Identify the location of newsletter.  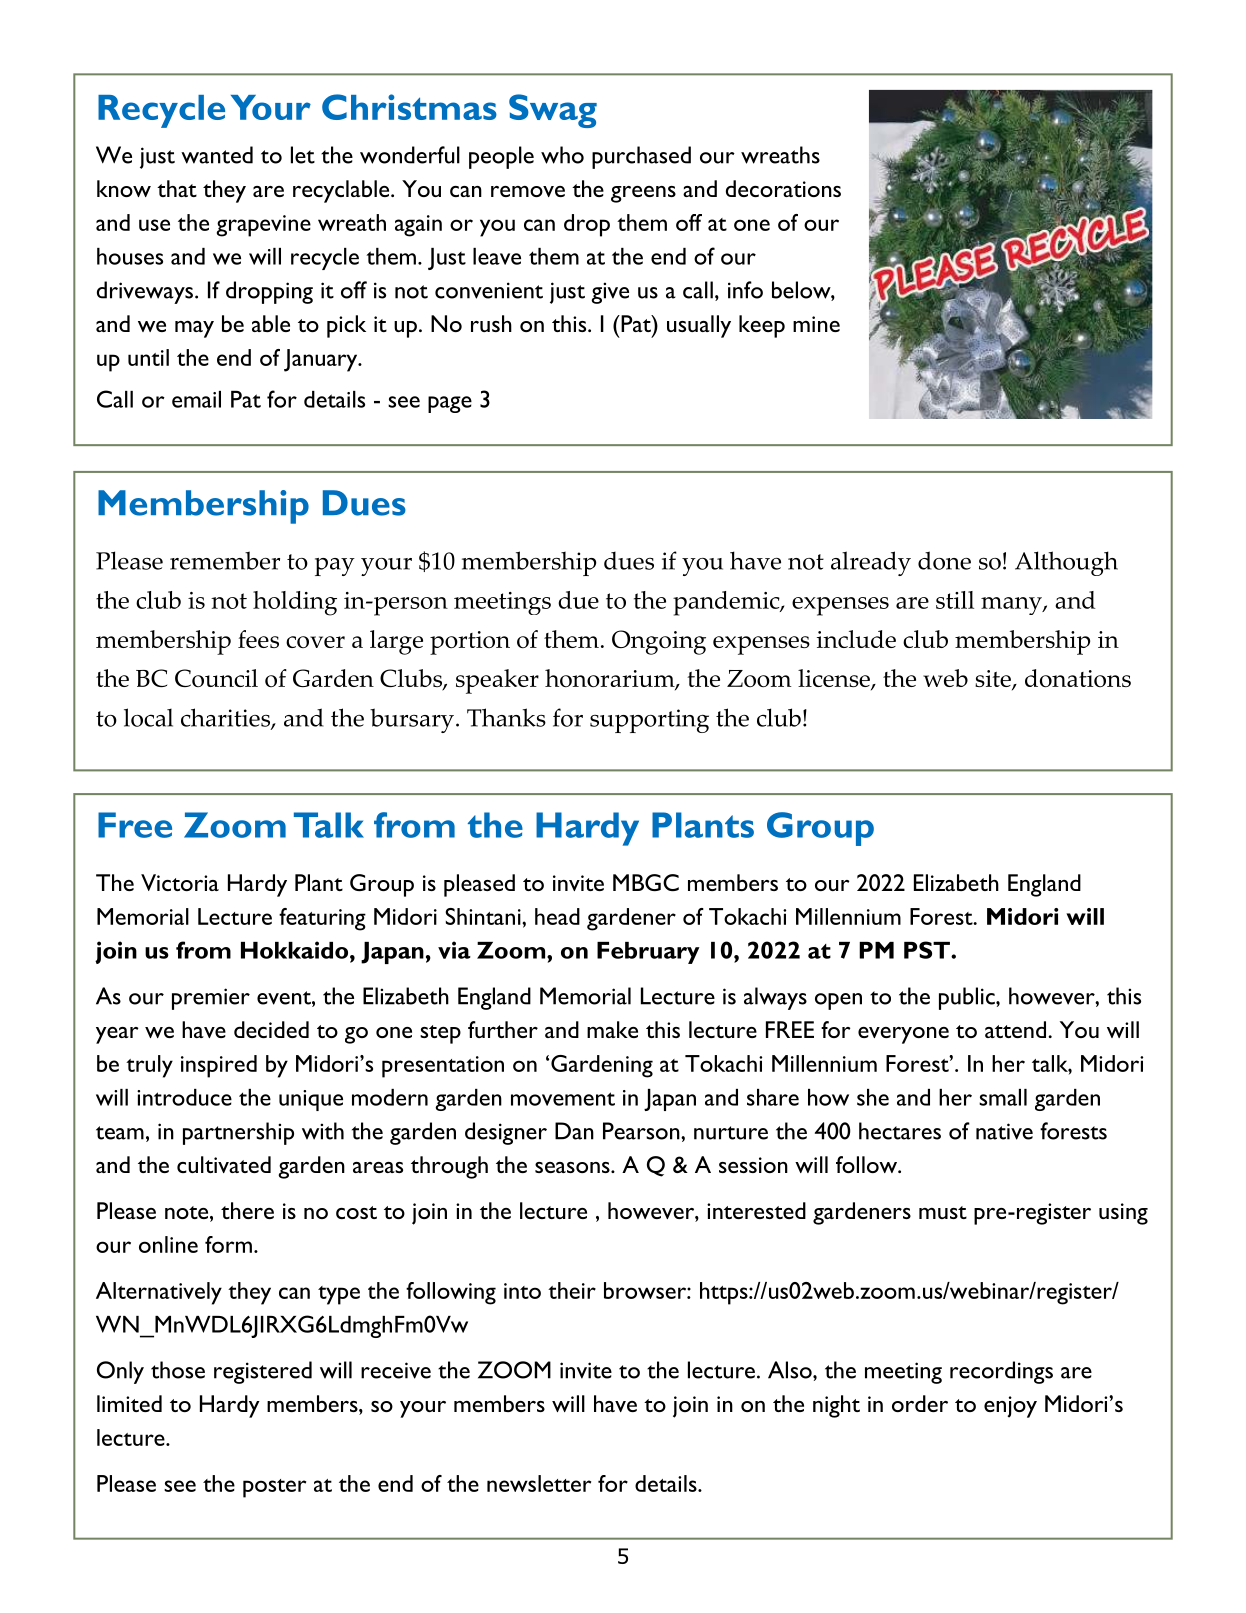
(539, 1483).
